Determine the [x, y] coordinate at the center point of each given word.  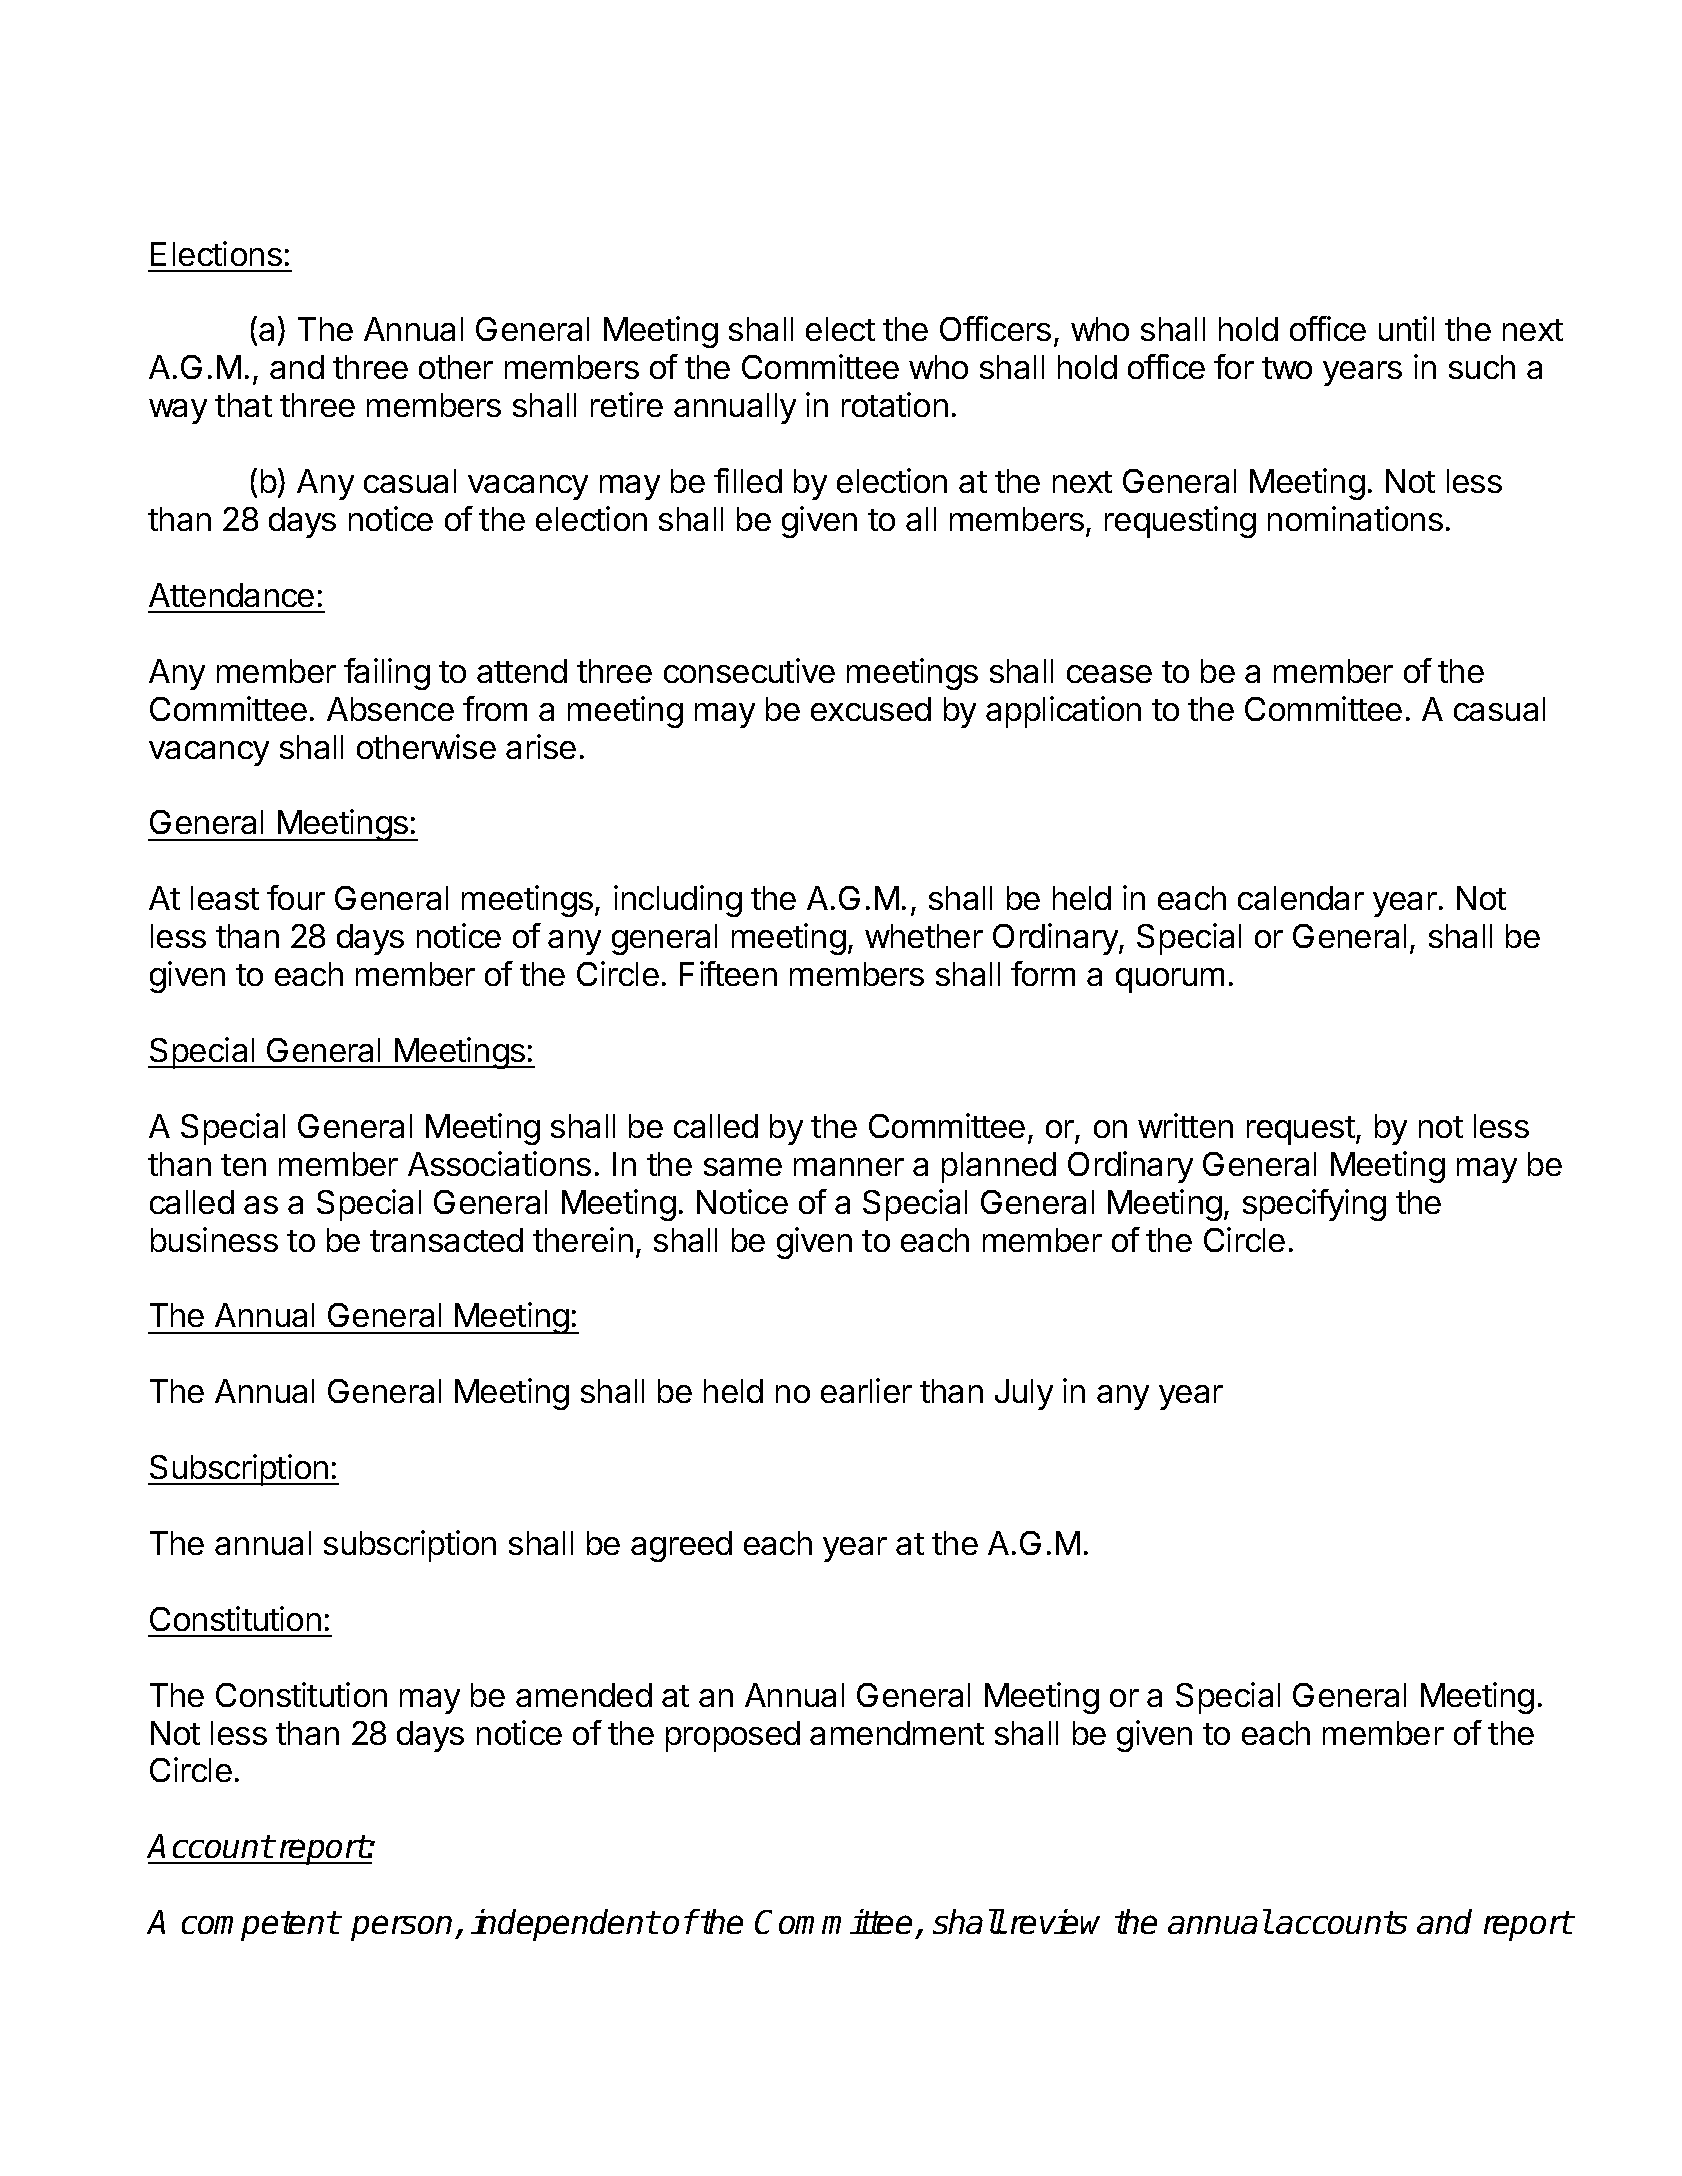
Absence [390, 709]
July [1024, 1394]
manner [849, 1167]
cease [1109, 674]
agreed [681, 1546]
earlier [866, 1390]
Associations [499, 1163]
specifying [1314, 1205]
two [1287, 368]
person [403, 1928]
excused [871, 709]
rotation [895, 404]
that [243, 405]
